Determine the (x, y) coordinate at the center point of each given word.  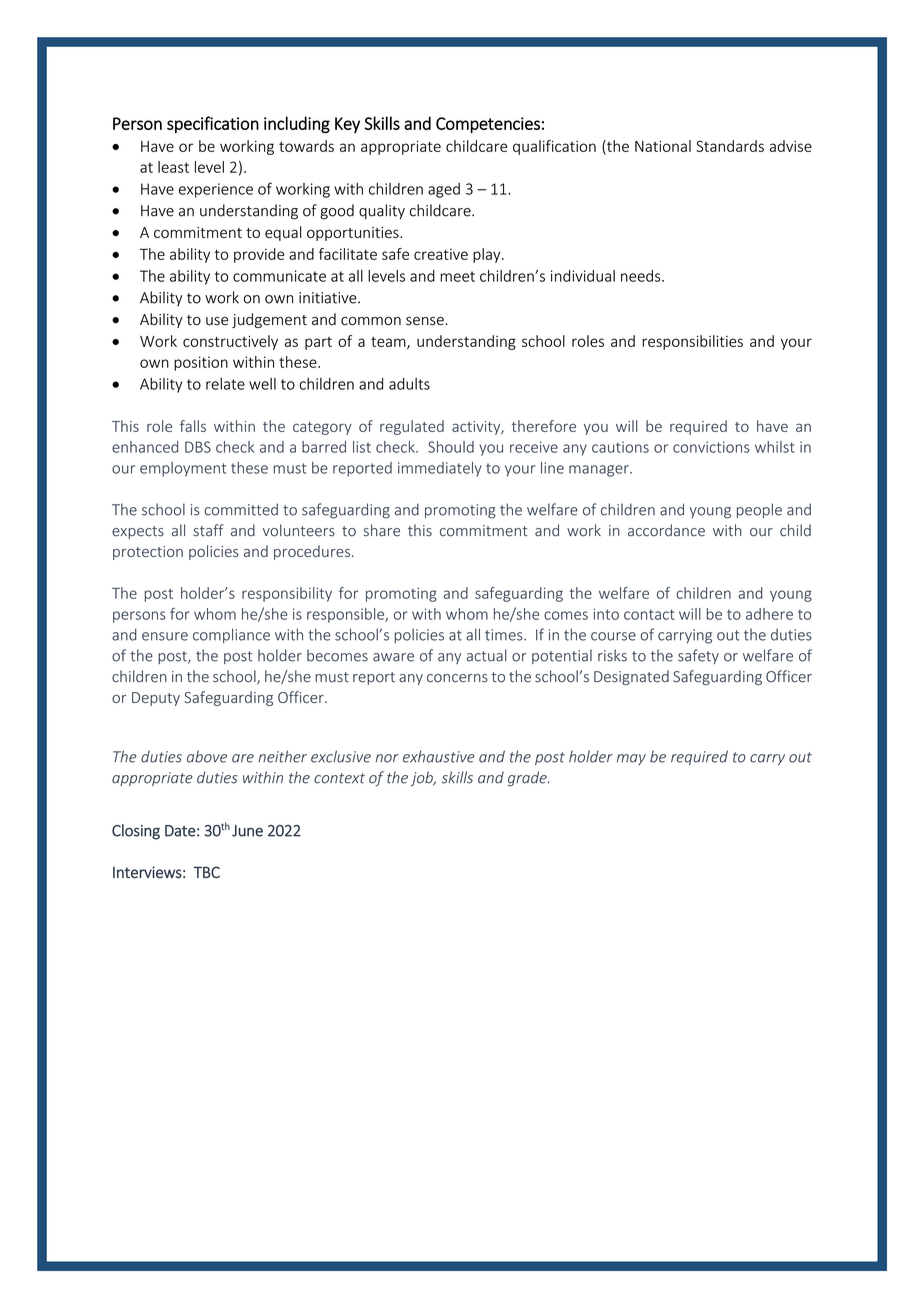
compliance (231, 636)
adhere (769, 614)
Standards (730, 146)
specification (213, 124)
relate (225, 384)
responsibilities (693, 342)
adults (409, 384)
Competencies (488, 125)
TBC (206, 872)
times (505, 635)
